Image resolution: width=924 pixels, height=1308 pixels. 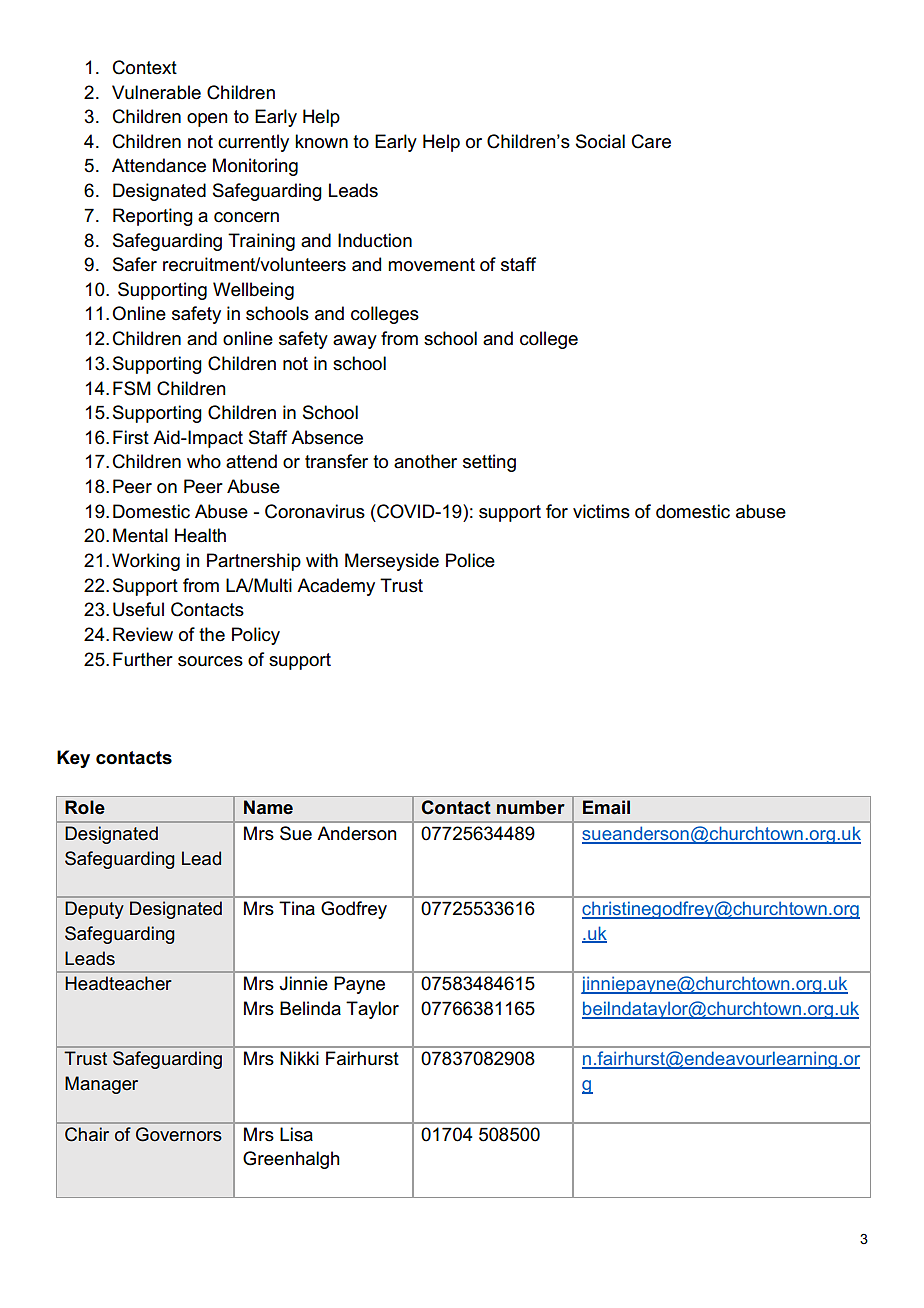 What do you see at coordinates (268, 807) in the page?
I see `Name` at bounding box center [268, 807].
